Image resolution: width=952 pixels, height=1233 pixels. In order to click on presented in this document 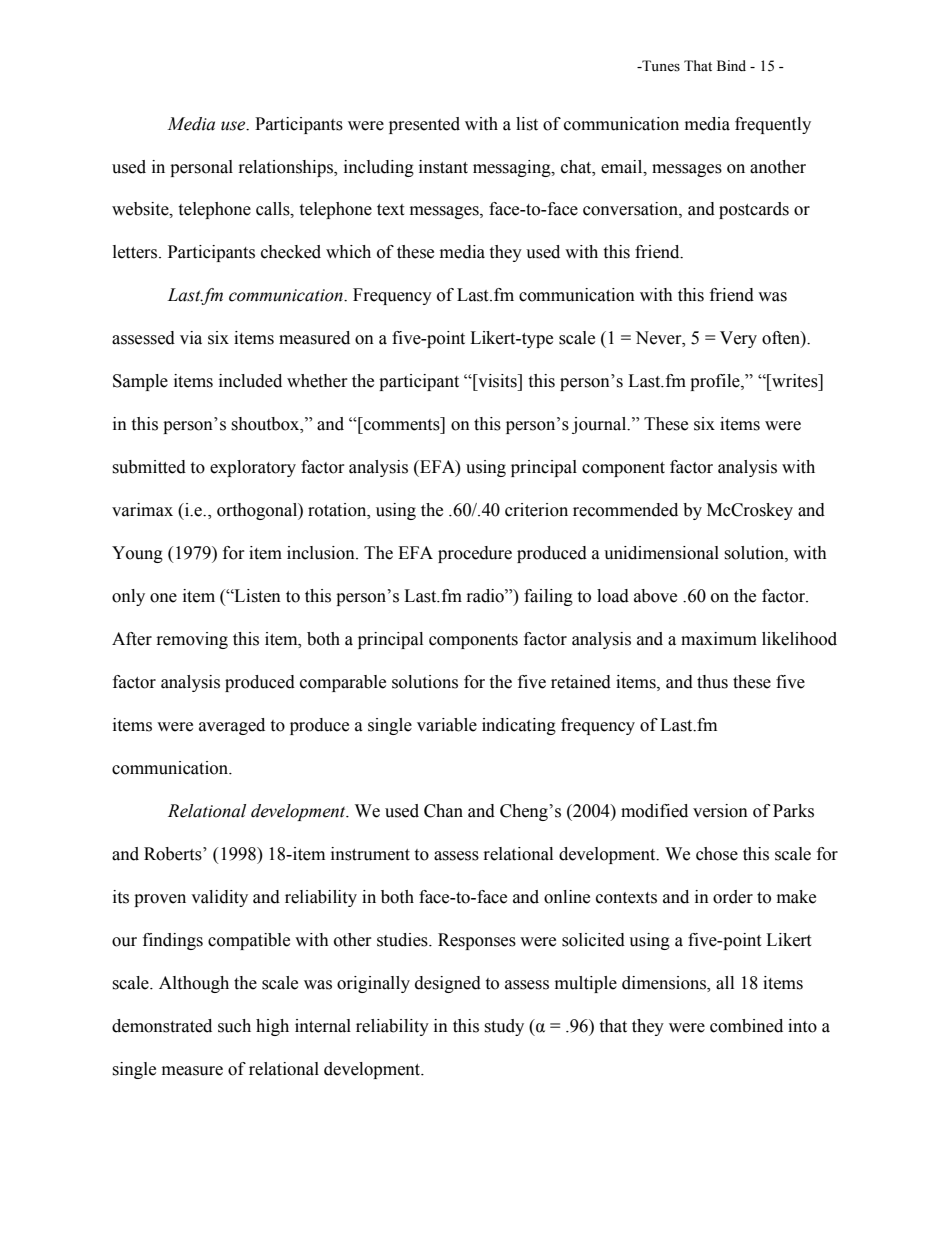, I will do `click(424, 125)`.
